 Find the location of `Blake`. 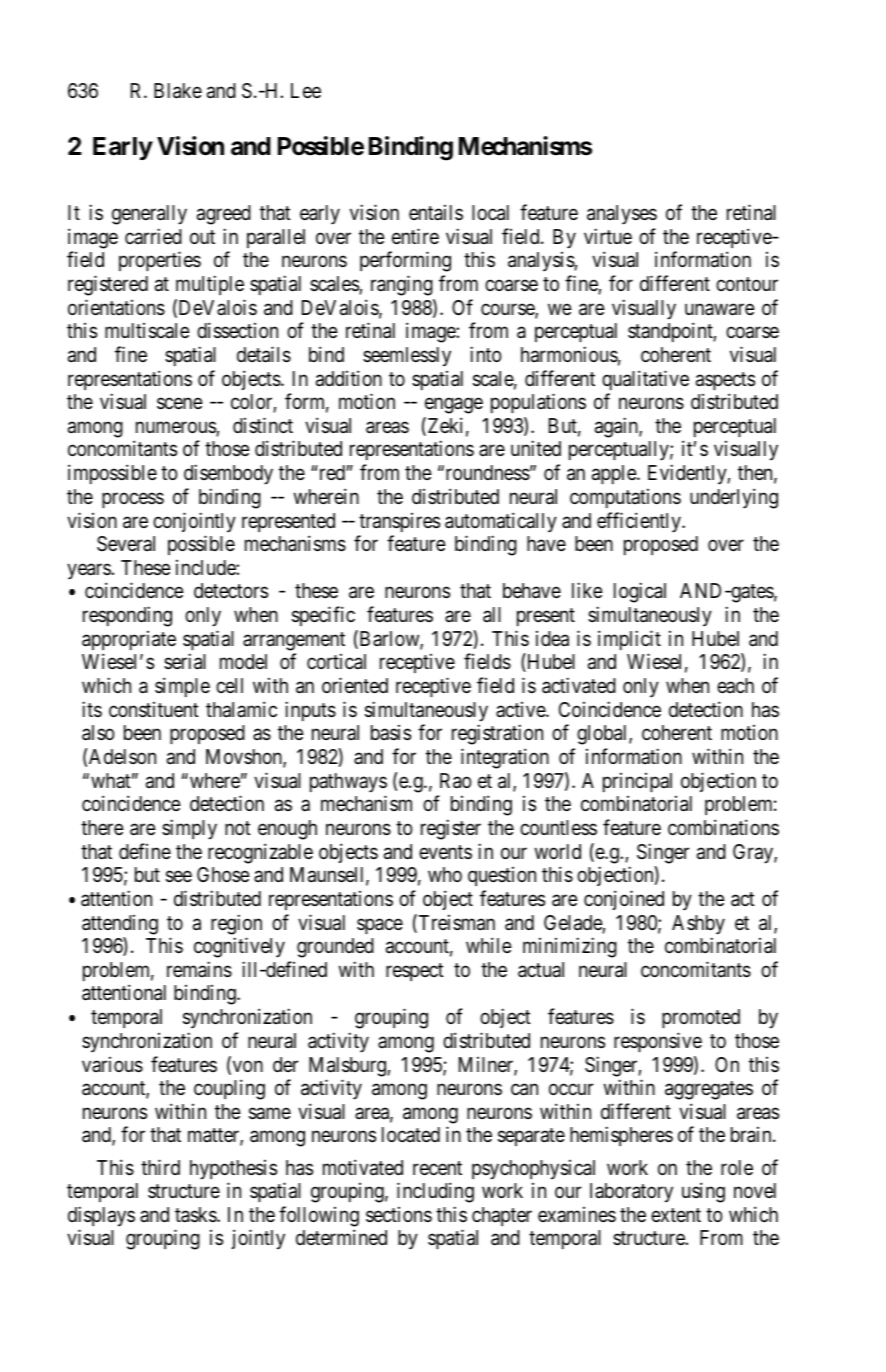

Blake is located at coordinates (178, 91).
